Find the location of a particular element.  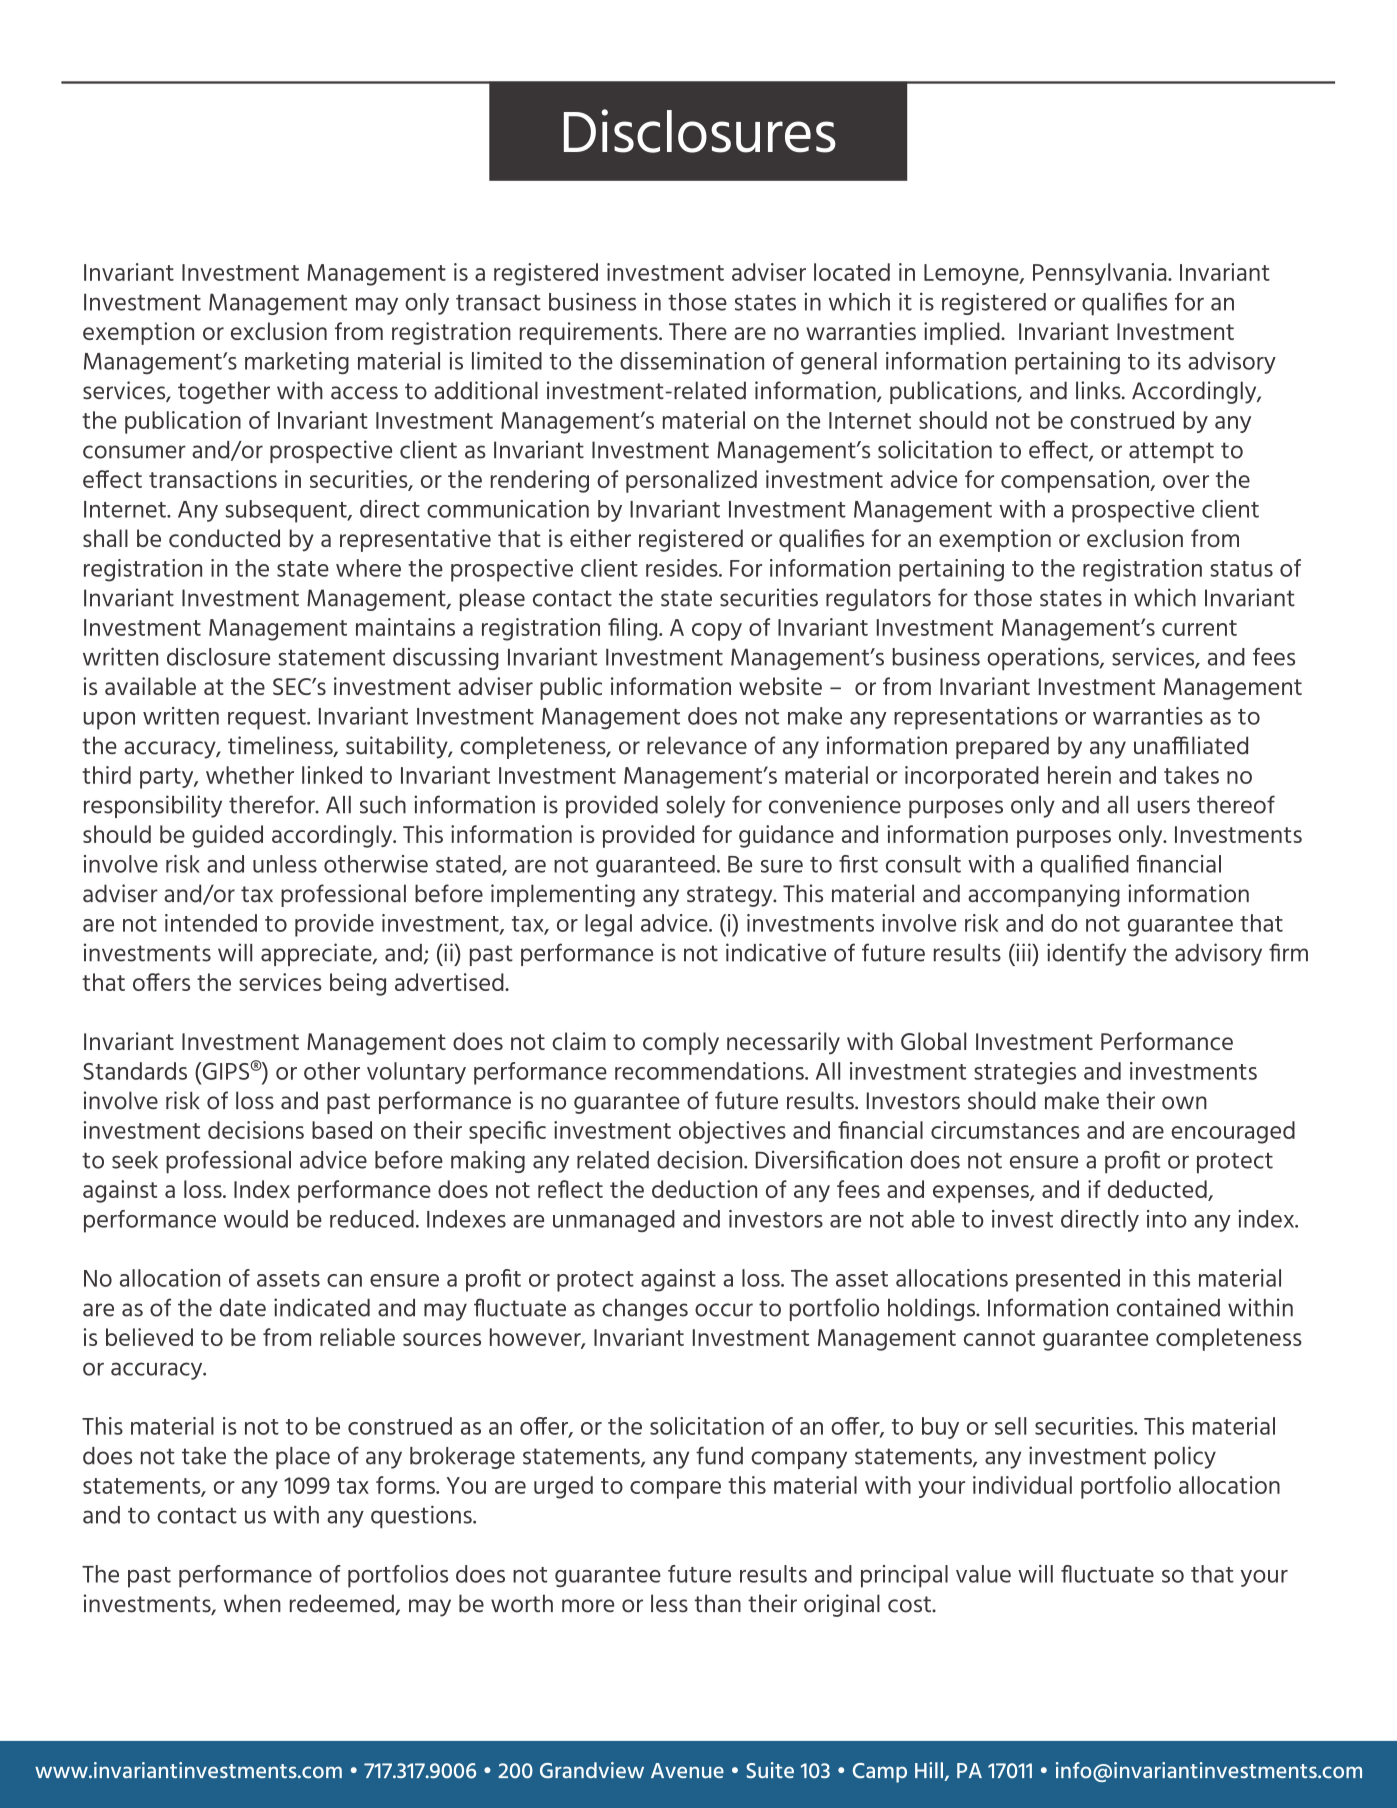

occur is located at coordinates (724, 1310).
